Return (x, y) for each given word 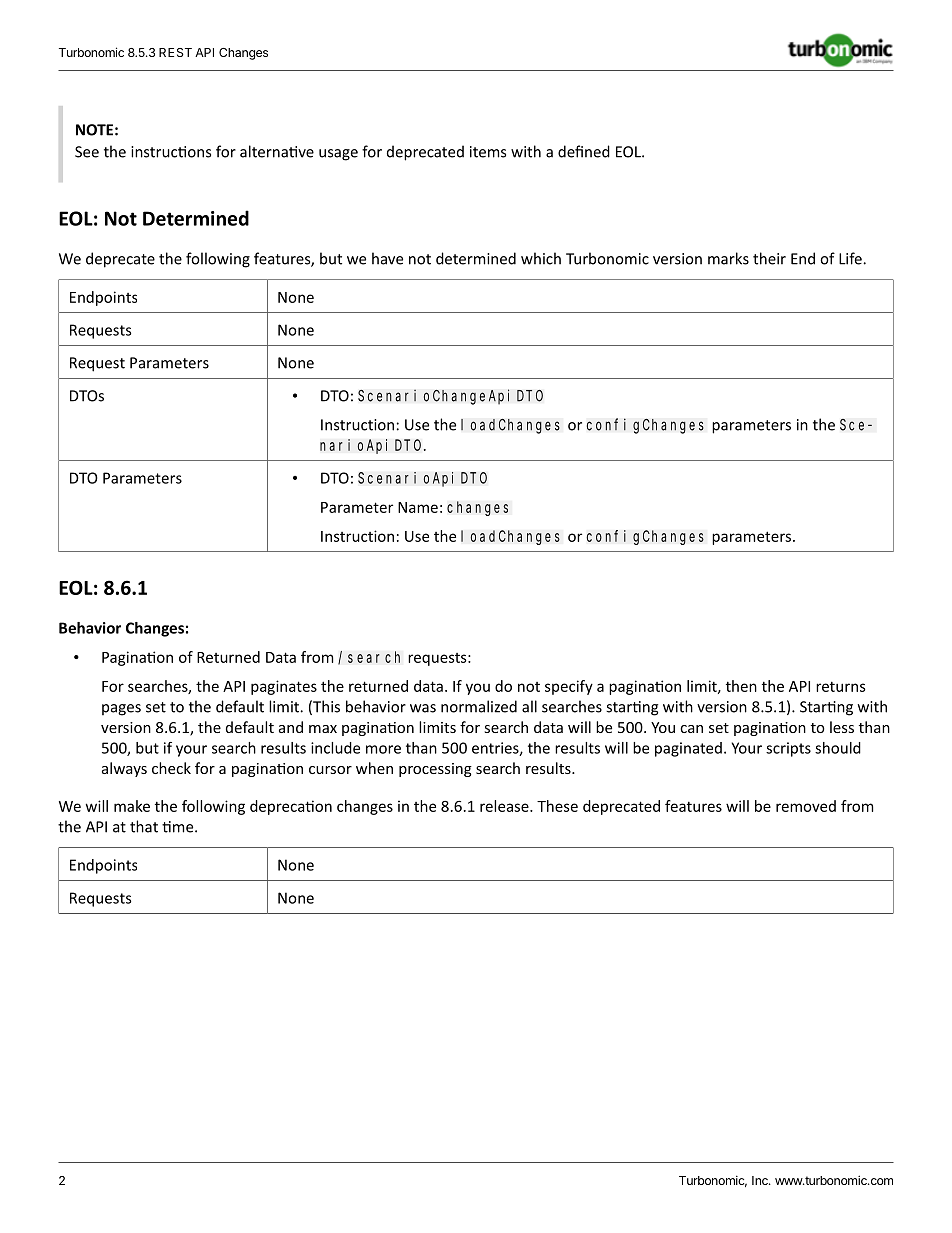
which (541, 258)
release (505, 806)
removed (806, 806)
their (769, 258)
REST (175, 52)
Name (418, 507)
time (179, 827)
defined (584, 151)
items (488, 152)
